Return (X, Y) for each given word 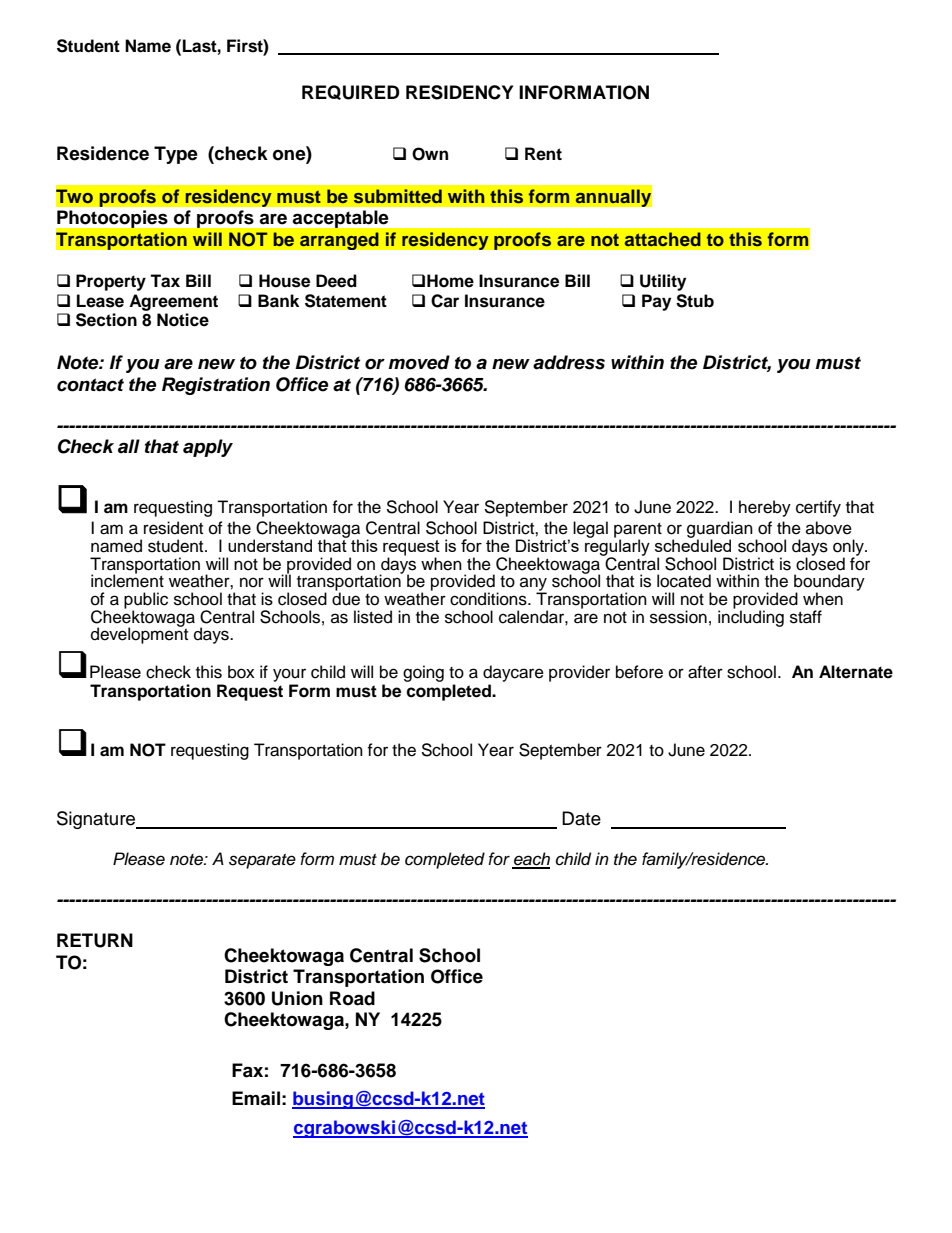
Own (430, 154)
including (751, 617)
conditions (489, 599)
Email (256, 1098)
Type (176, 155)
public (146, 601)
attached (663, 239)
